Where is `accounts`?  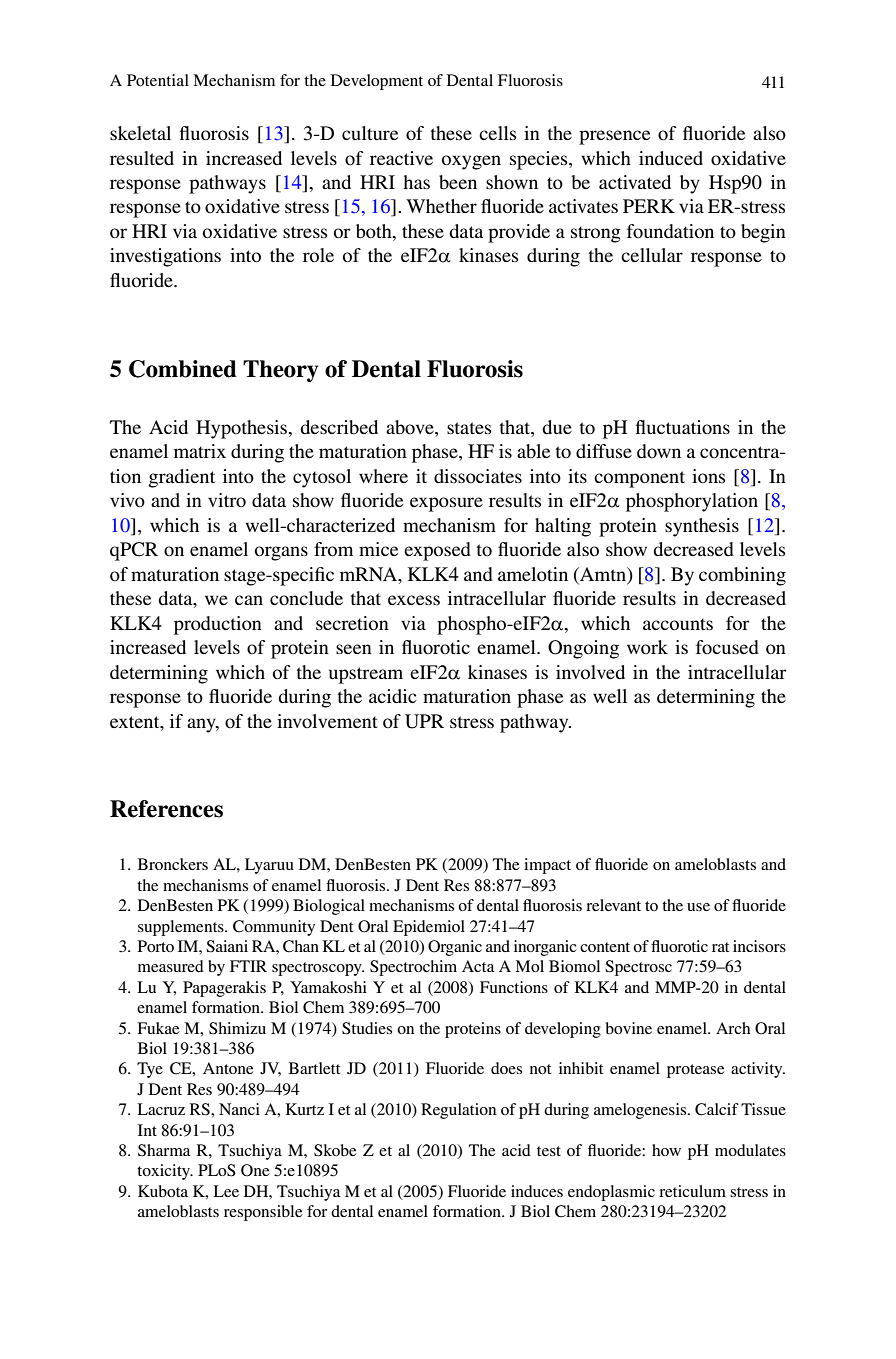 accounts is located at coordinates (678, 624).
